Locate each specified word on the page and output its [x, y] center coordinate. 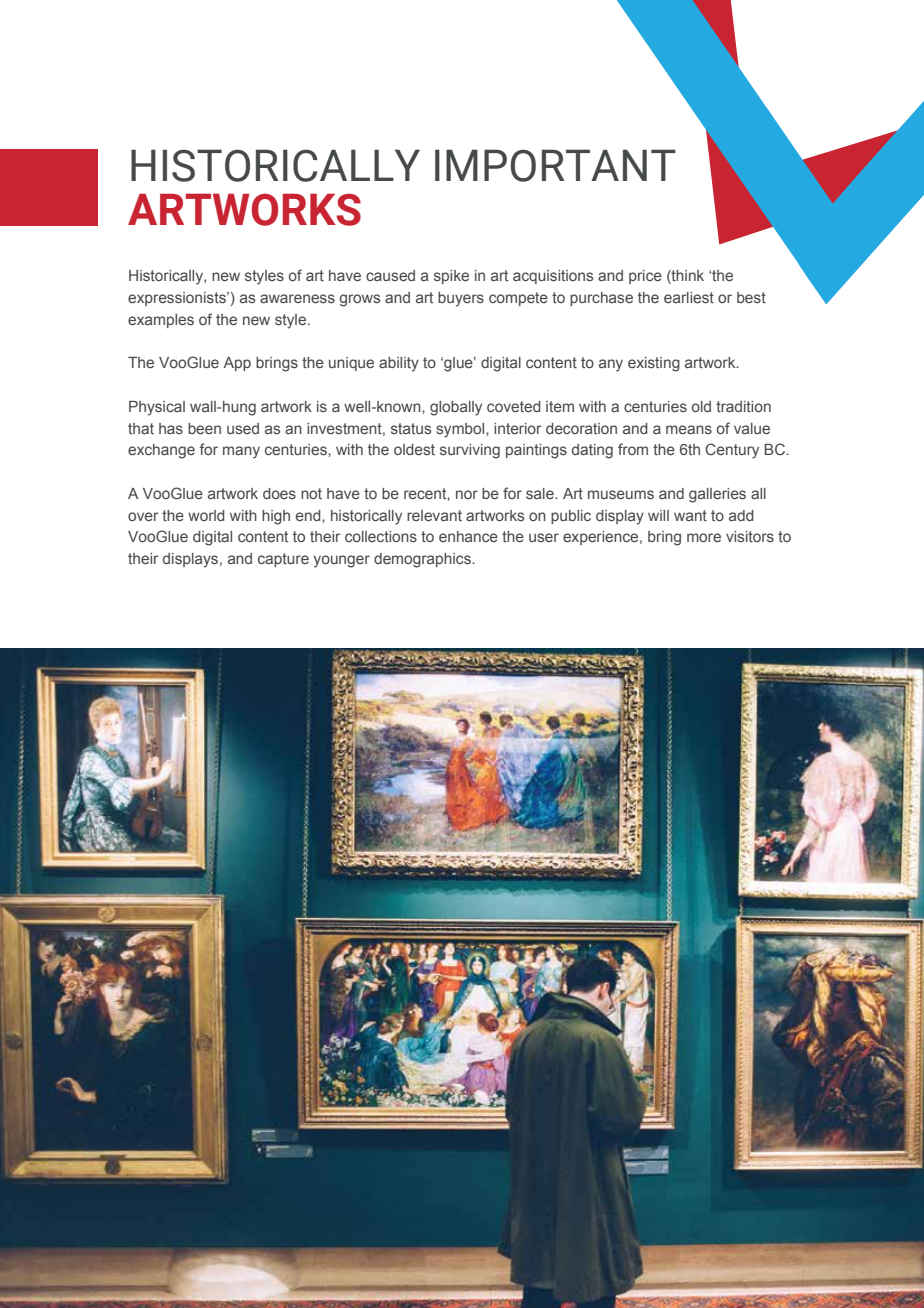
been [204, 428]
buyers [461, 299]
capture [283, 560]
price [645, 277]
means [689, 429]
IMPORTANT [555, 165]
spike [451, 277]
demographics [423, 560]
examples [161, 321]
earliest [689, 297]
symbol [461, 430]
